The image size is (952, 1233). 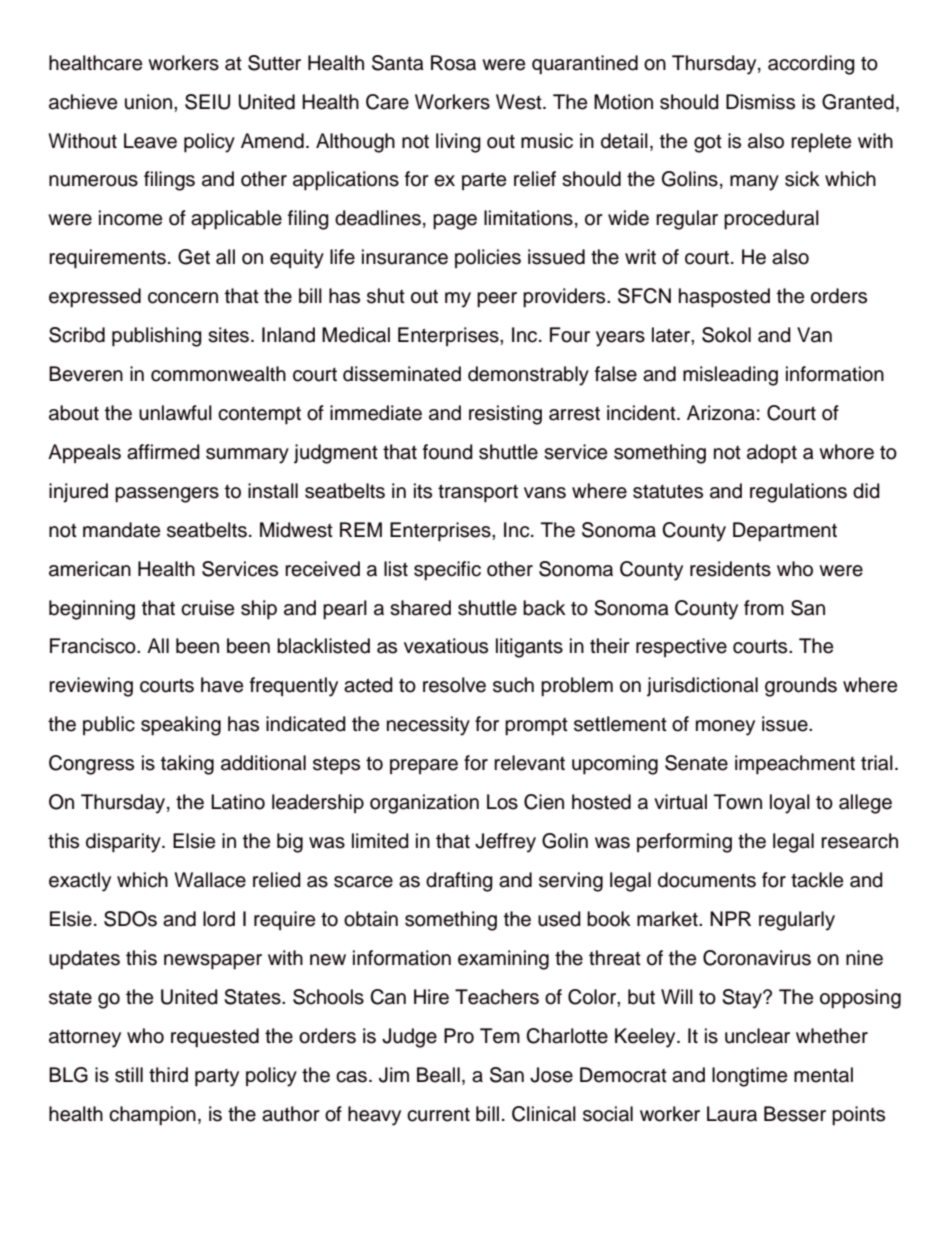 I want to click on Dismiss, so click(x=760, y=102).
